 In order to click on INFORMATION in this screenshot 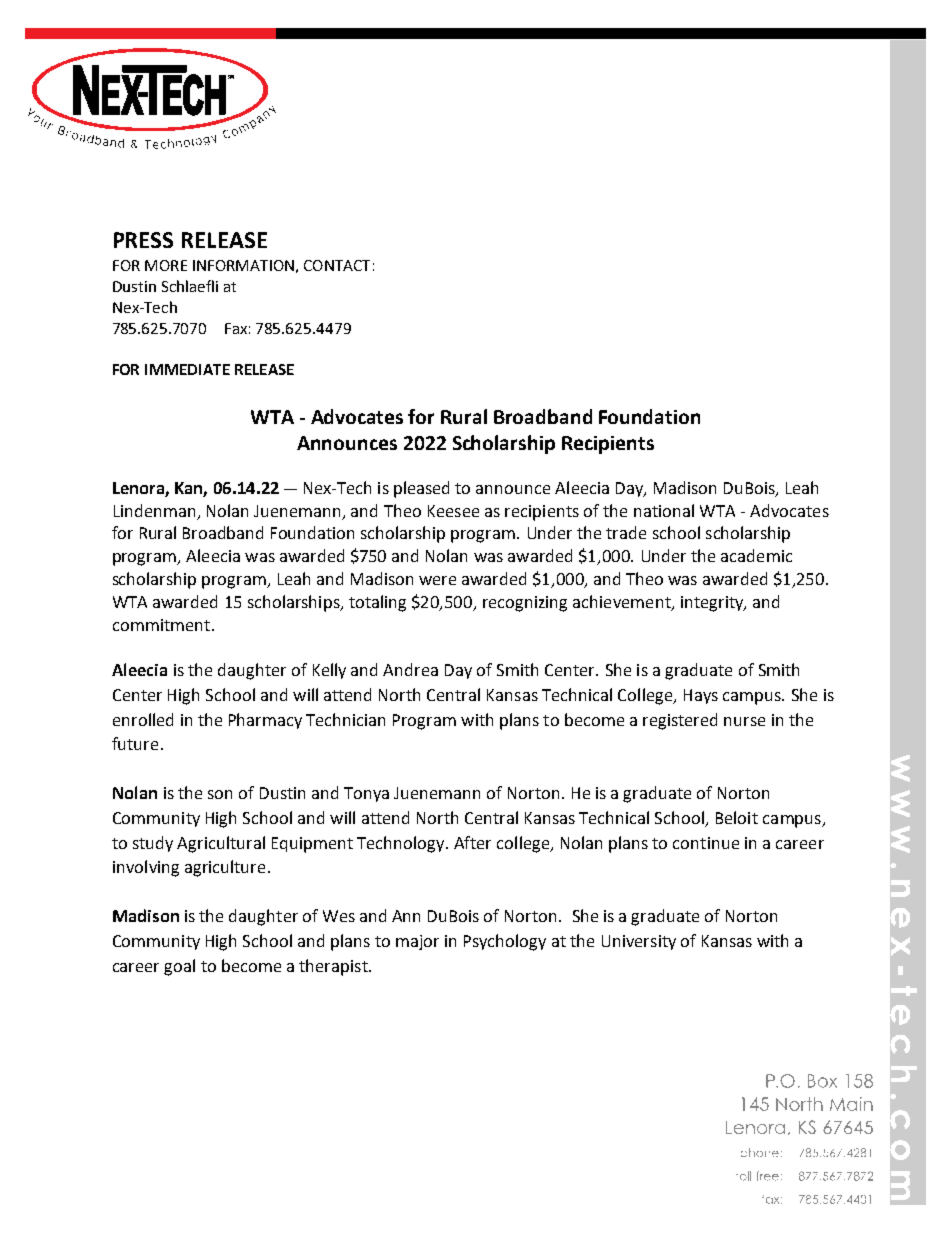, I will do `click(243, 265)`.
